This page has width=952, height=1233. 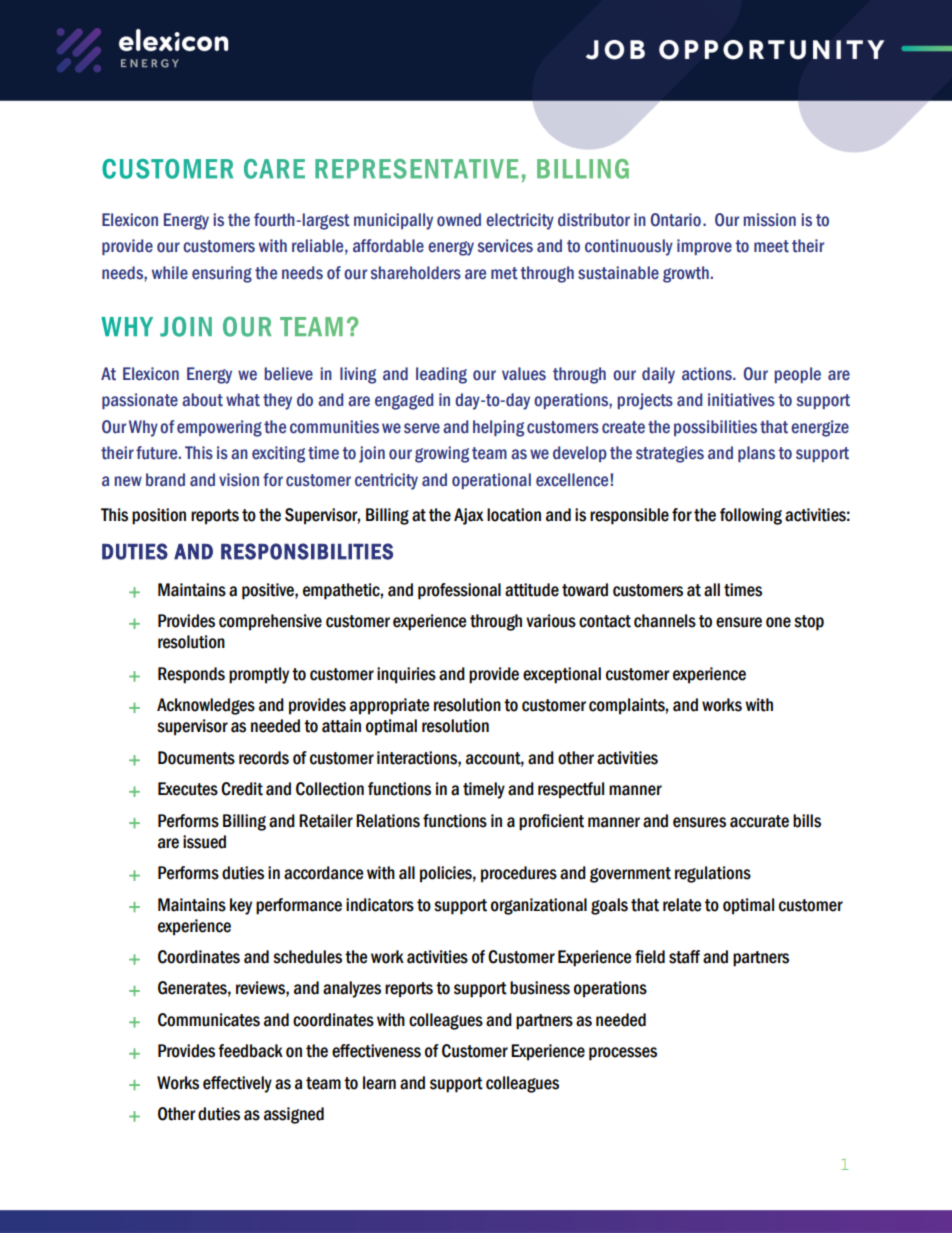 What do you see at coordinates (237, 1084) in the page?
I see `effectively` at bounding box center [237, 1084].
